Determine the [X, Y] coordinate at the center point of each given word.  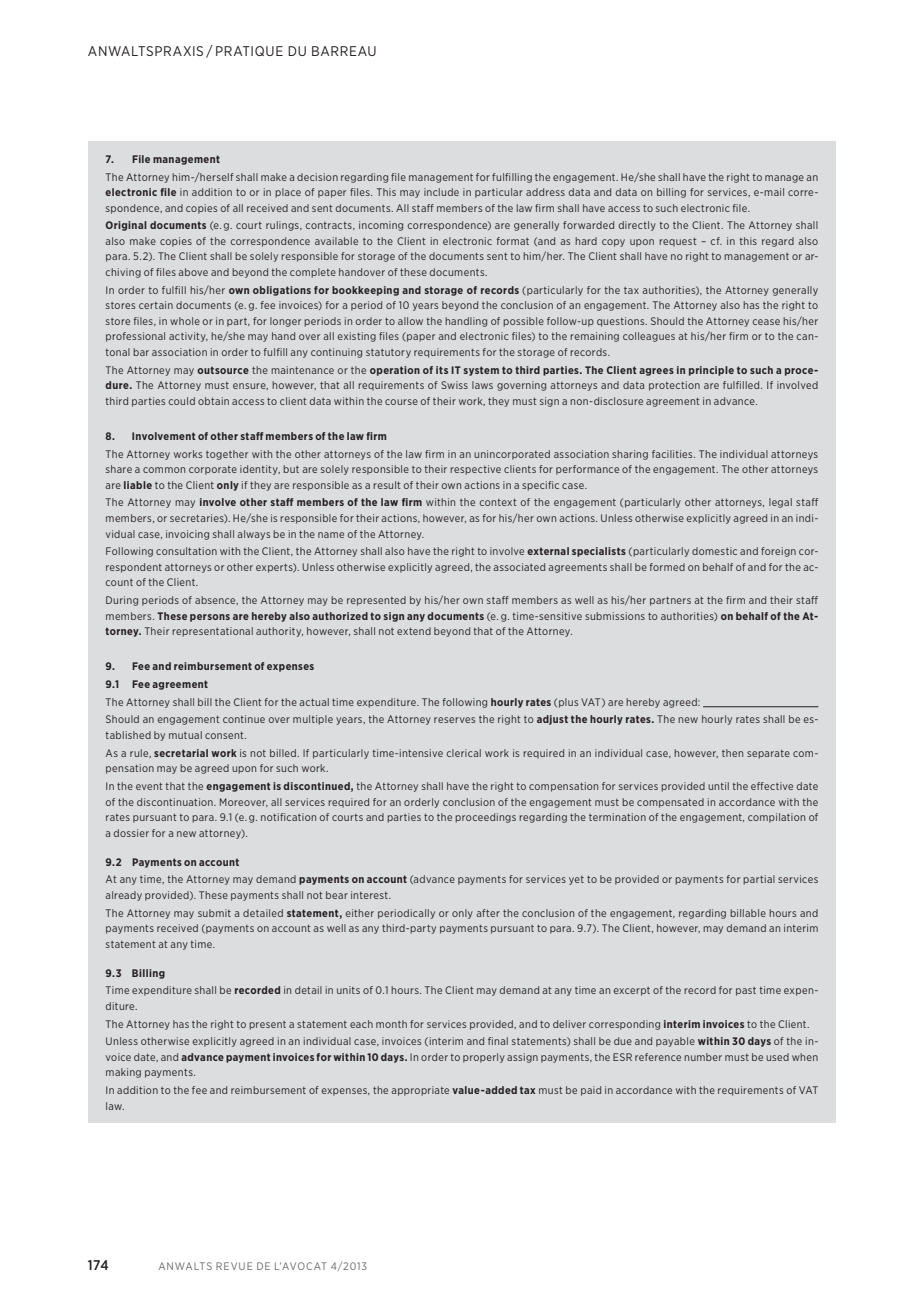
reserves [454, 720]
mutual [185, 735]
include [441, 192]
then [732, 753]
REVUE [234, 1266]
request [677, 242]
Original [126, 226]
